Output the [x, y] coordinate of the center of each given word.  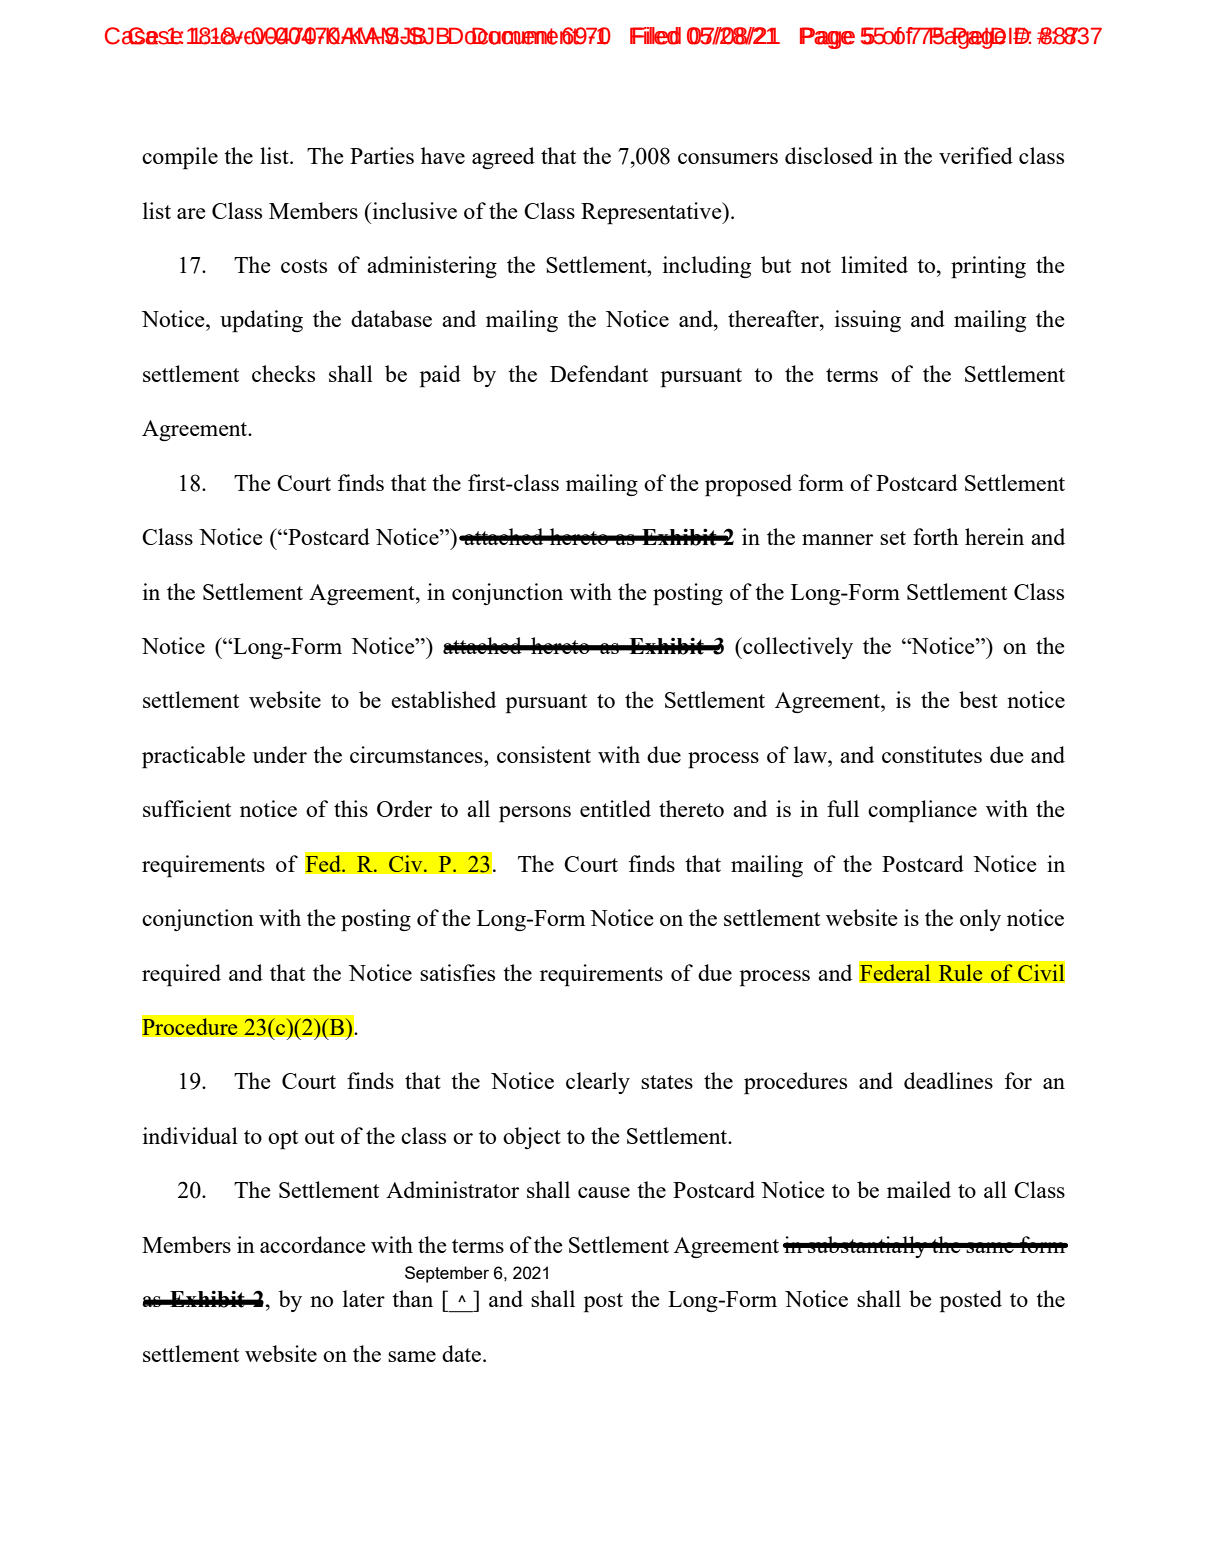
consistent [544, 754]
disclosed [829, 155]
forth [936, 536]
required [181, 975]
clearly [598, 1083]
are [191, 213]
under [280, 754]
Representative [652, 213]
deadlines [948, 1080]
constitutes [932, 754]
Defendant [599, 373]
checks [283, 373]
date [463, 1353]
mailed [919, 1189]
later [364, 1298]
